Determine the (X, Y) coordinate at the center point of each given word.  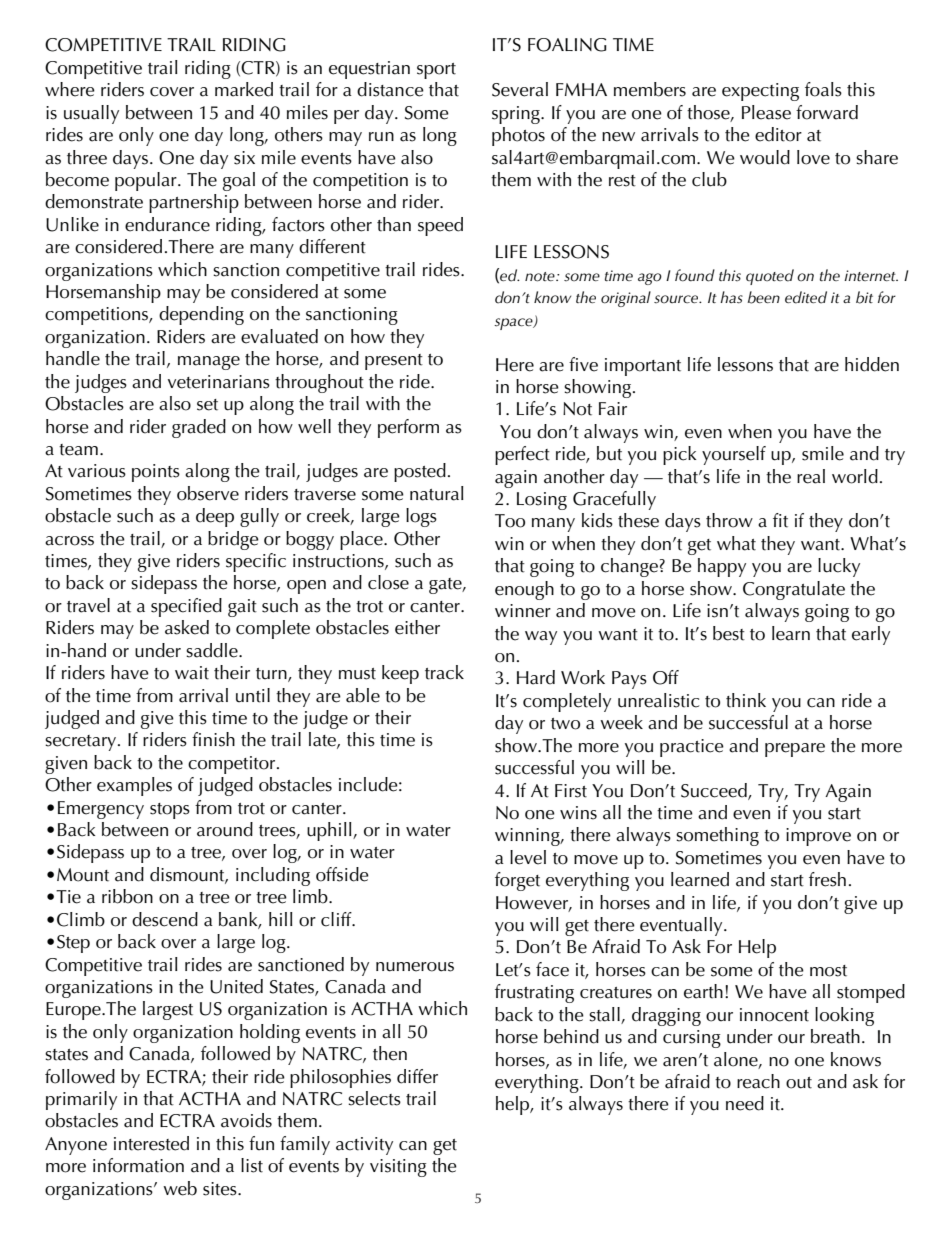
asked (187, 627)
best (729, 633)
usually (91, 114)
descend (165, 919)
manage (209, 363)
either (417, 627)
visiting (398, 1168)
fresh (827, 879)
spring (517, 115)
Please (766, 112)
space (514, 324)
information (138, 1165)
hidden (872, 364)
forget (517, 881)
